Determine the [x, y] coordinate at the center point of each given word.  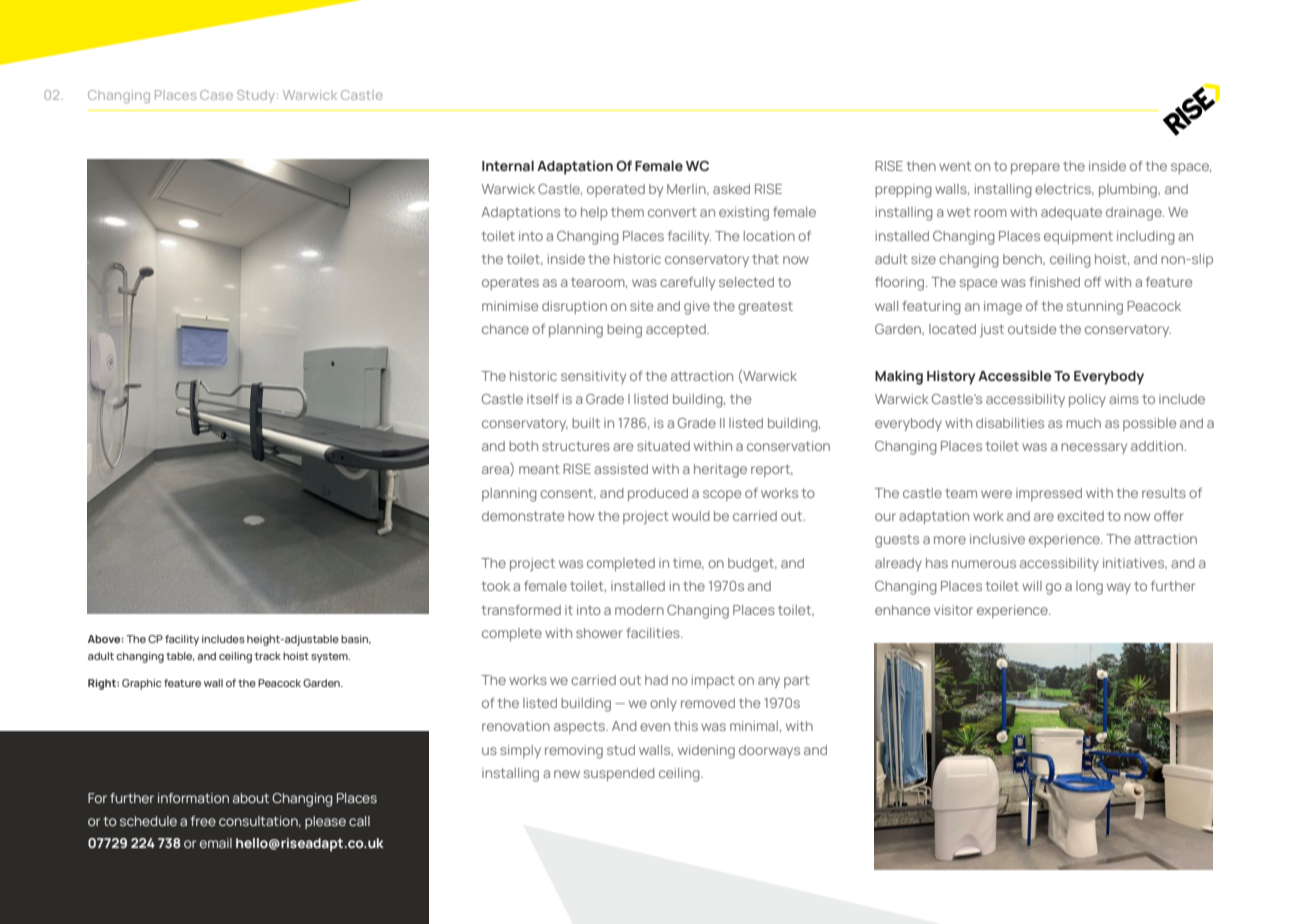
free [203, 821]
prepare [1035, 168]
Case [216, 95]
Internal [508, 165]
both [523, 446]
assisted [621, 469]
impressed [1049, 494]
